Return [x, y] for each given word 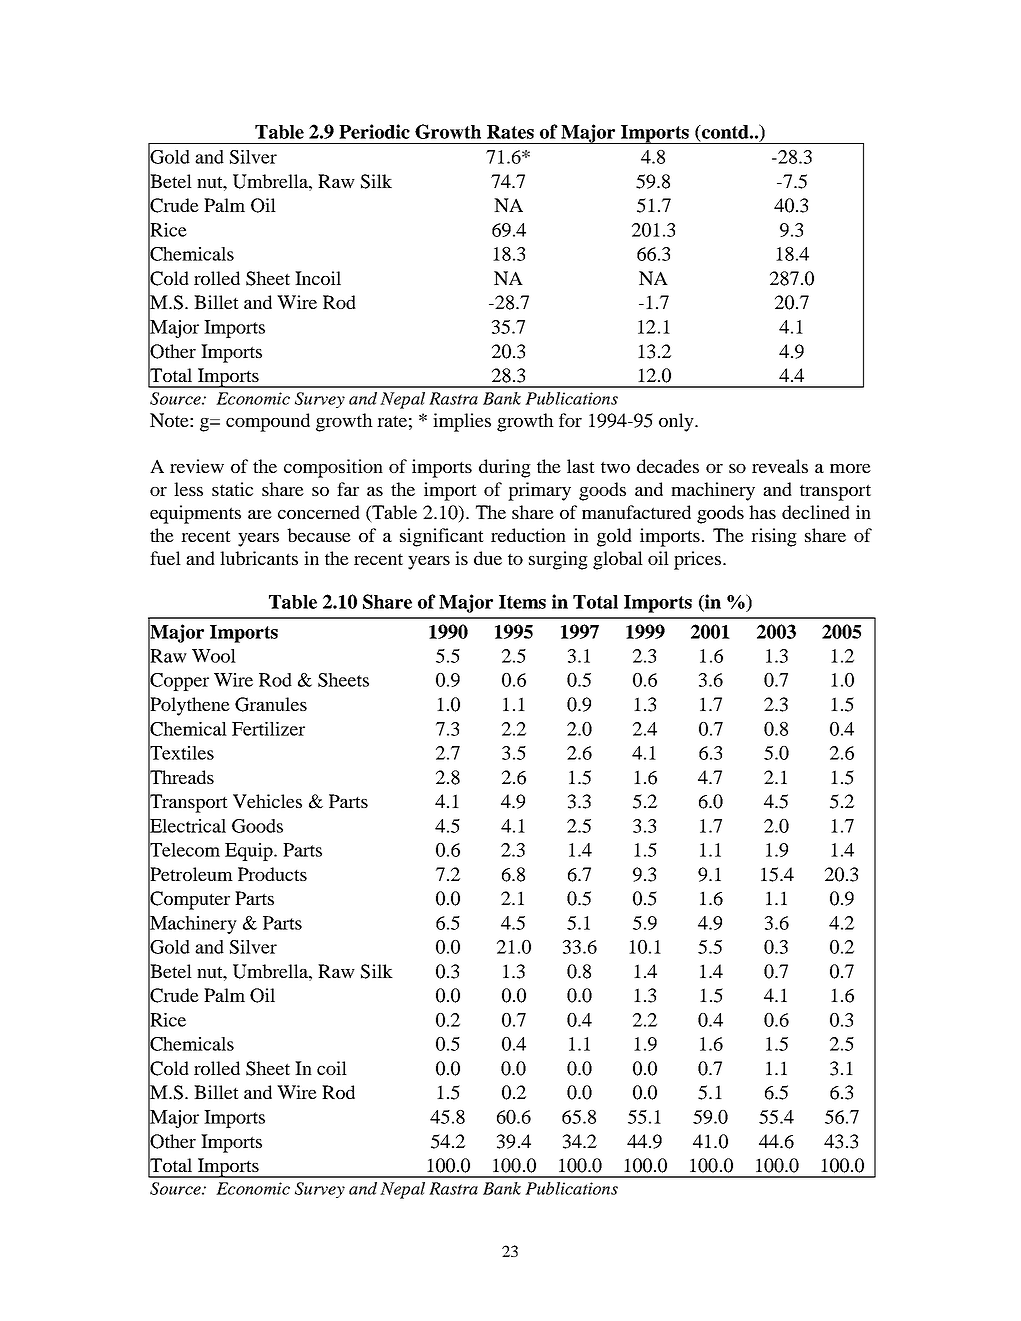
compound [268, 422]
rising [774, 537]
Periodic [374, 131]
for [570, 420]
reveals [780, 466]
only [677, 422]
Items [522, 602]
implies [462, 422]
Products [272, 874]
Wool [214, 656]
